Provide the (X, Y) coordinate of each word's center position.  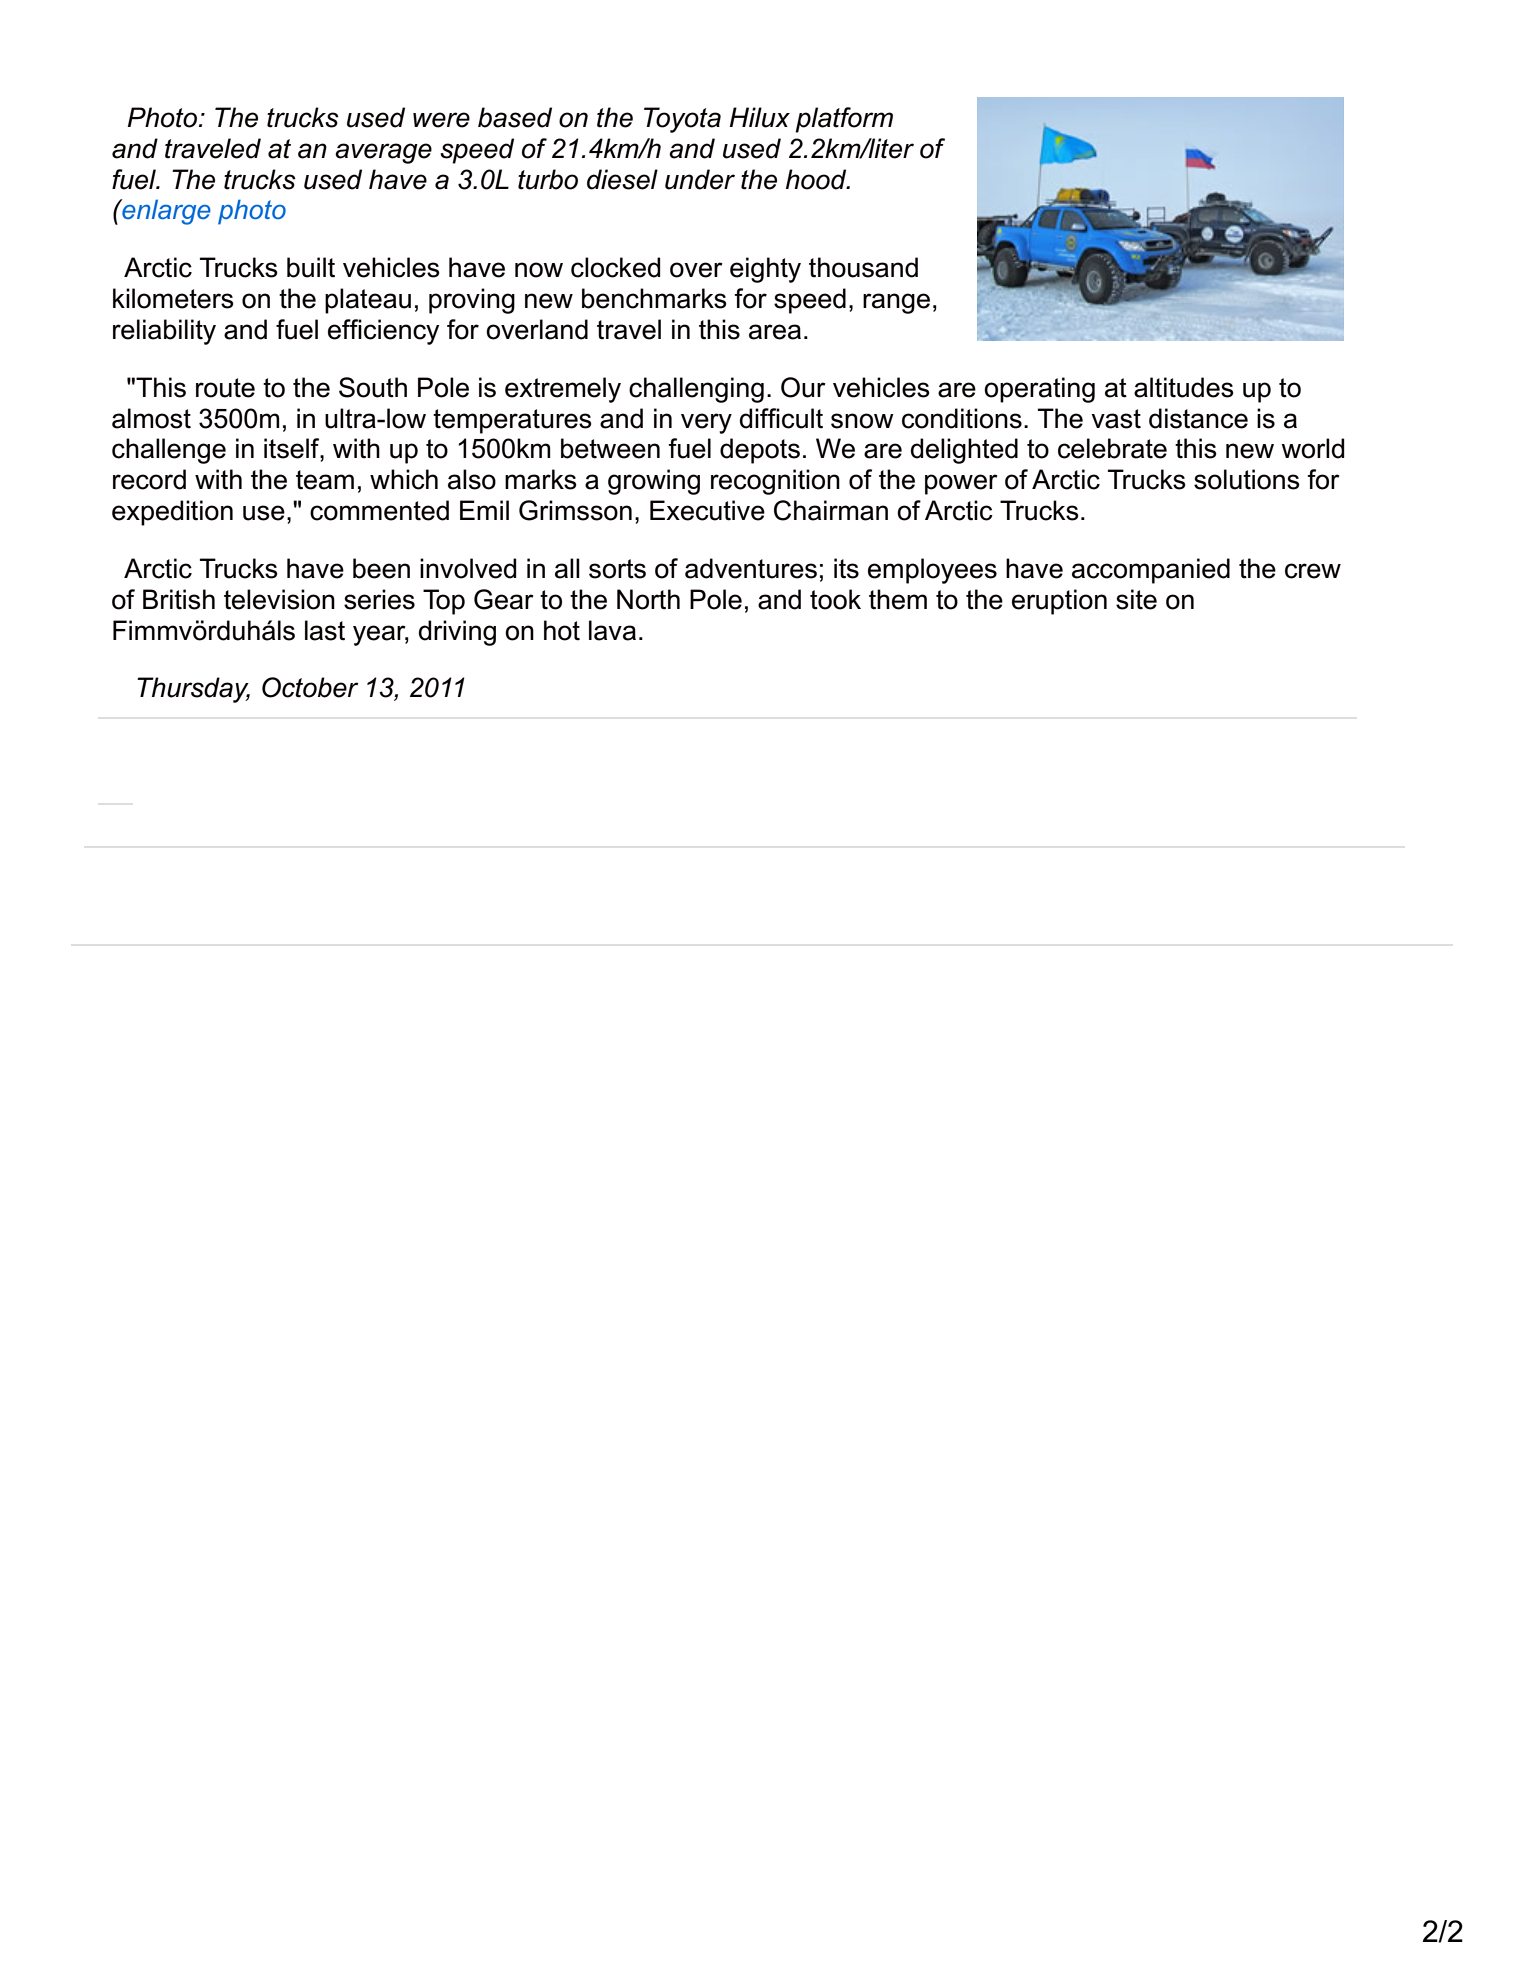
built (311, 267)
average (383, 153)
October (310, 687)
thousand (863, 267)
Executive (707, 510)
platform (844, 120)
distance (1198, 418)
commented (379, 510)
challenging (696, 390)
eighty (765, 270)
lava (612, 630)
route (225, 388)
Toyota (682, 120)
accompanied (1151, 571)
